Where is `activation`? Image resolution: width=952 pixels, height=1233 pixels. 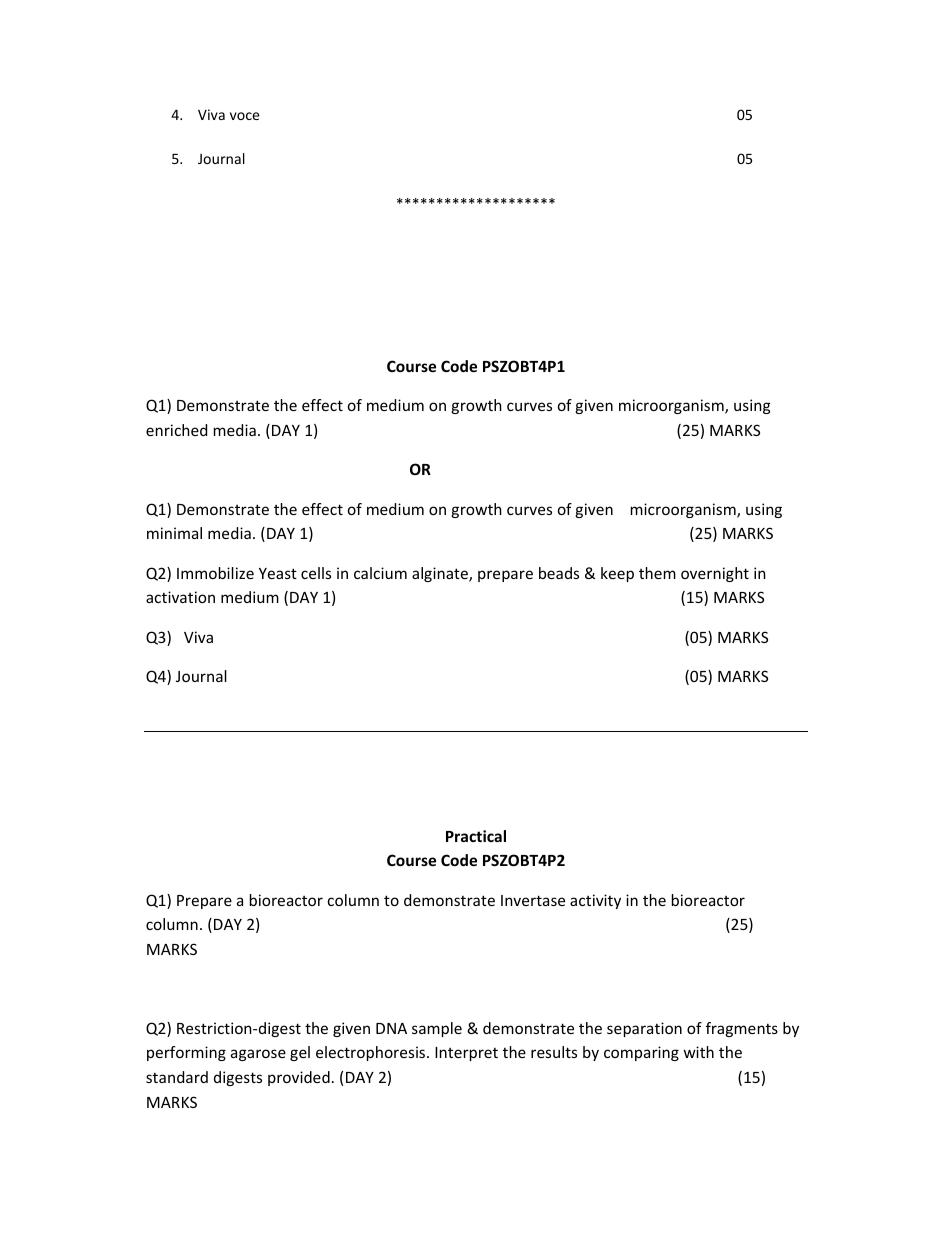 activation is located at coordinates (180, 597).
